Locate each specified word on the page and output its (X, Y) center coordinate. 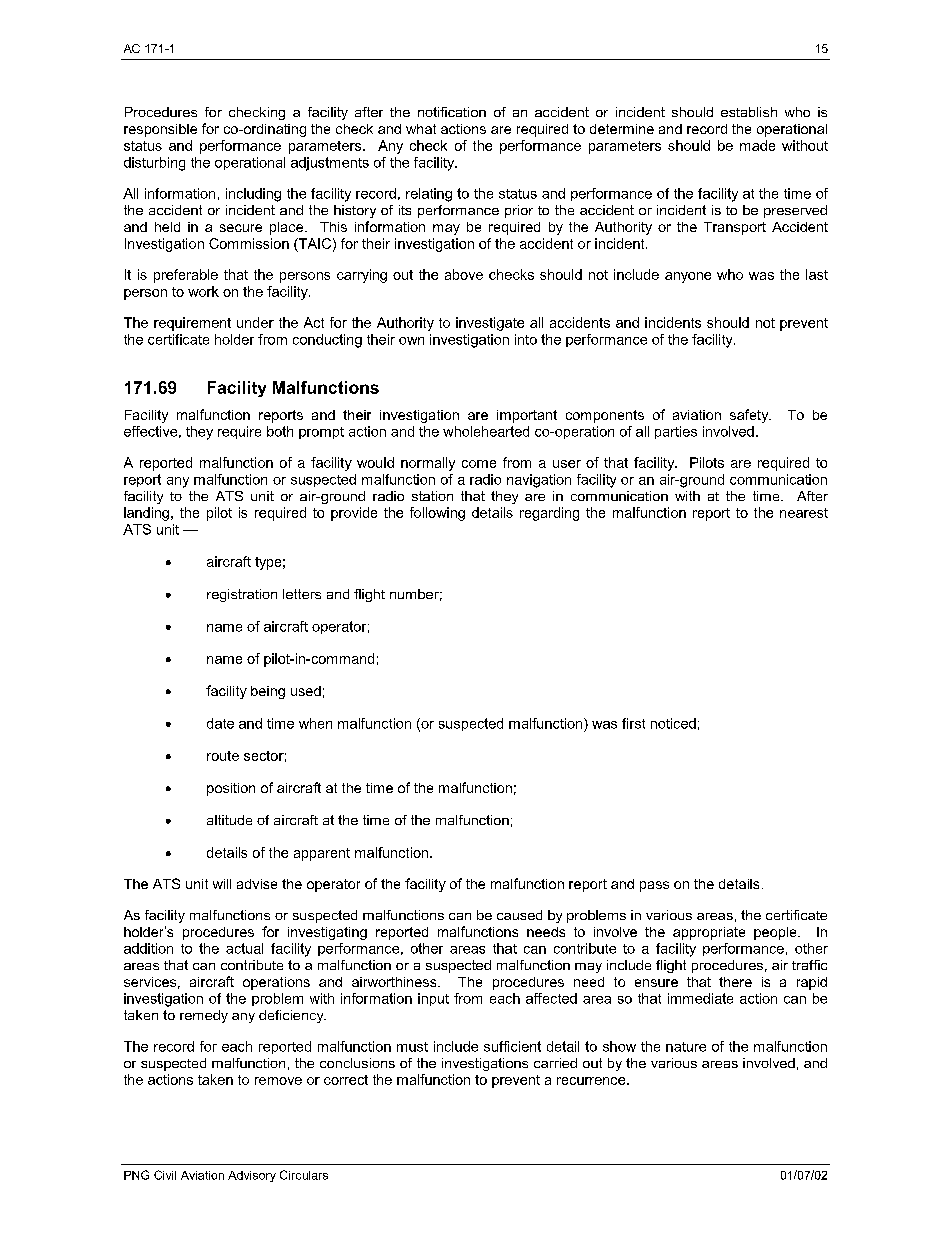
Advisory (252, 1176)
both (280, 431)
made (757, 145)
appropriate (709, 933)
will (222, 884)
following (437, 514)
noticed (673, 723)
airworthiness (395, 982)
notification (452, 112)
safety (750, 416)
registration (242, 595)
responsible (160, 130)
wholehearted (486, 431)
